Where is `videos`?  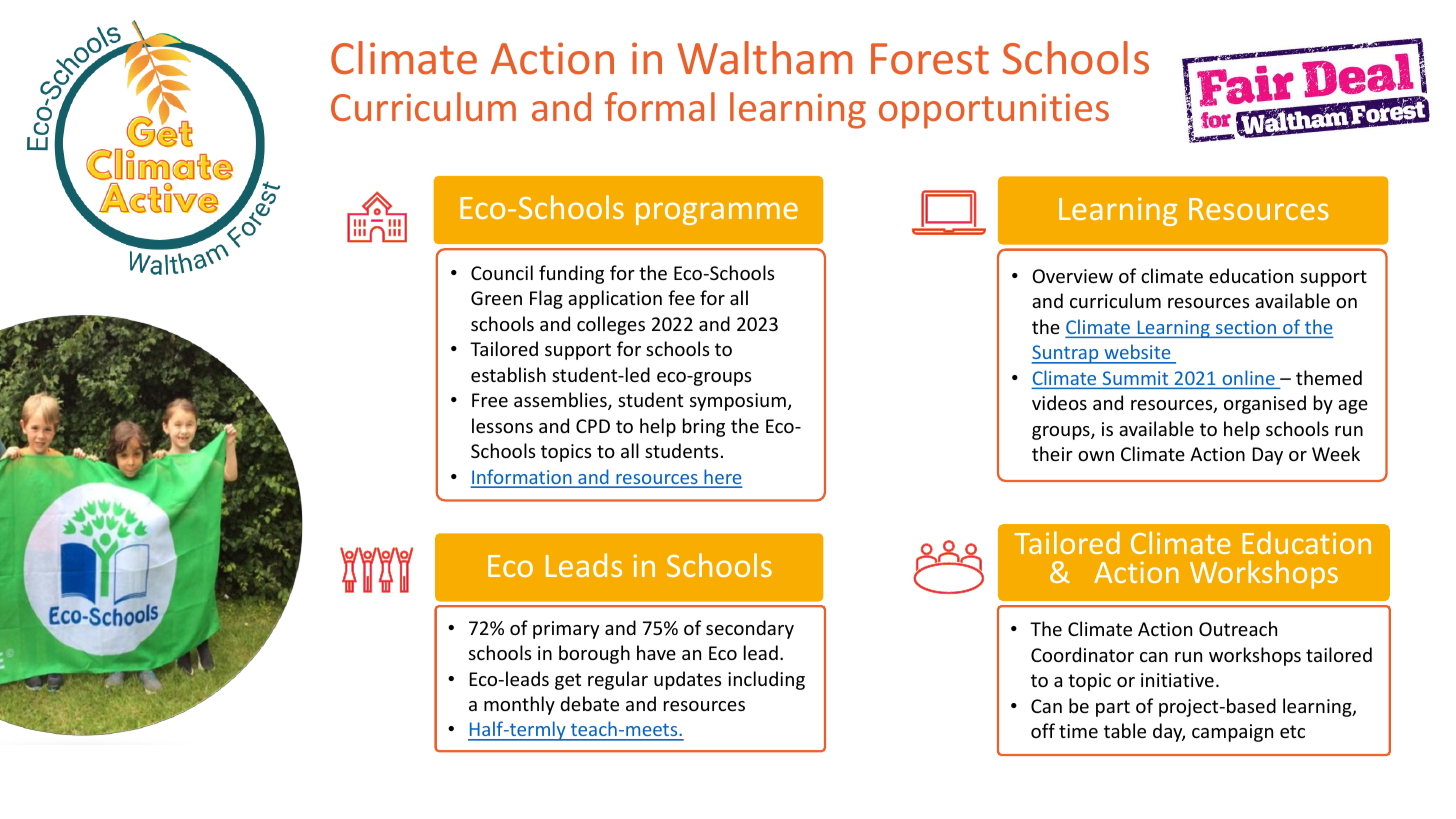
videos is located at coordinates (1059, 402).
